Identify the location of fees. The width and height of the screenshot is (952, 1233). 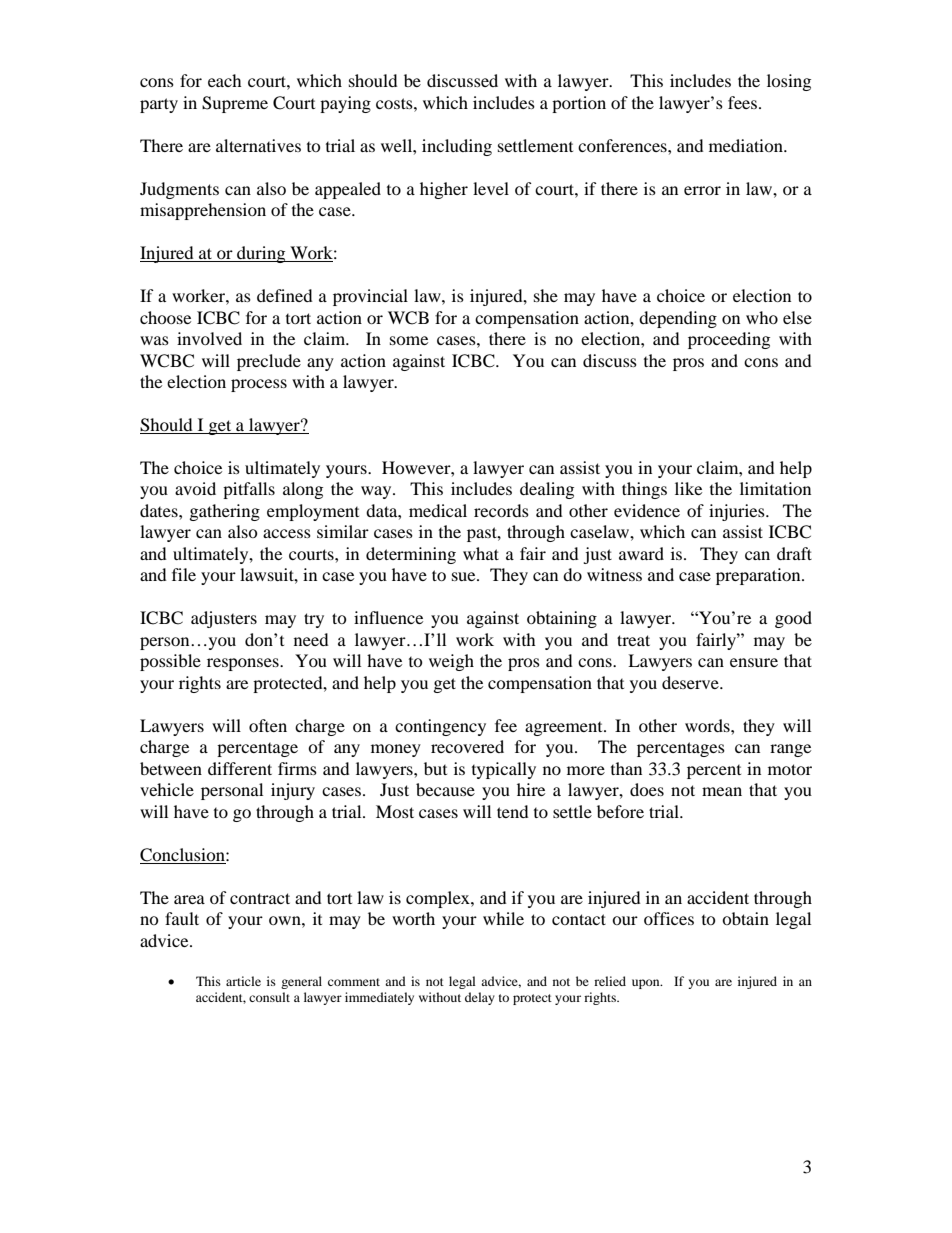
(744, 102).
